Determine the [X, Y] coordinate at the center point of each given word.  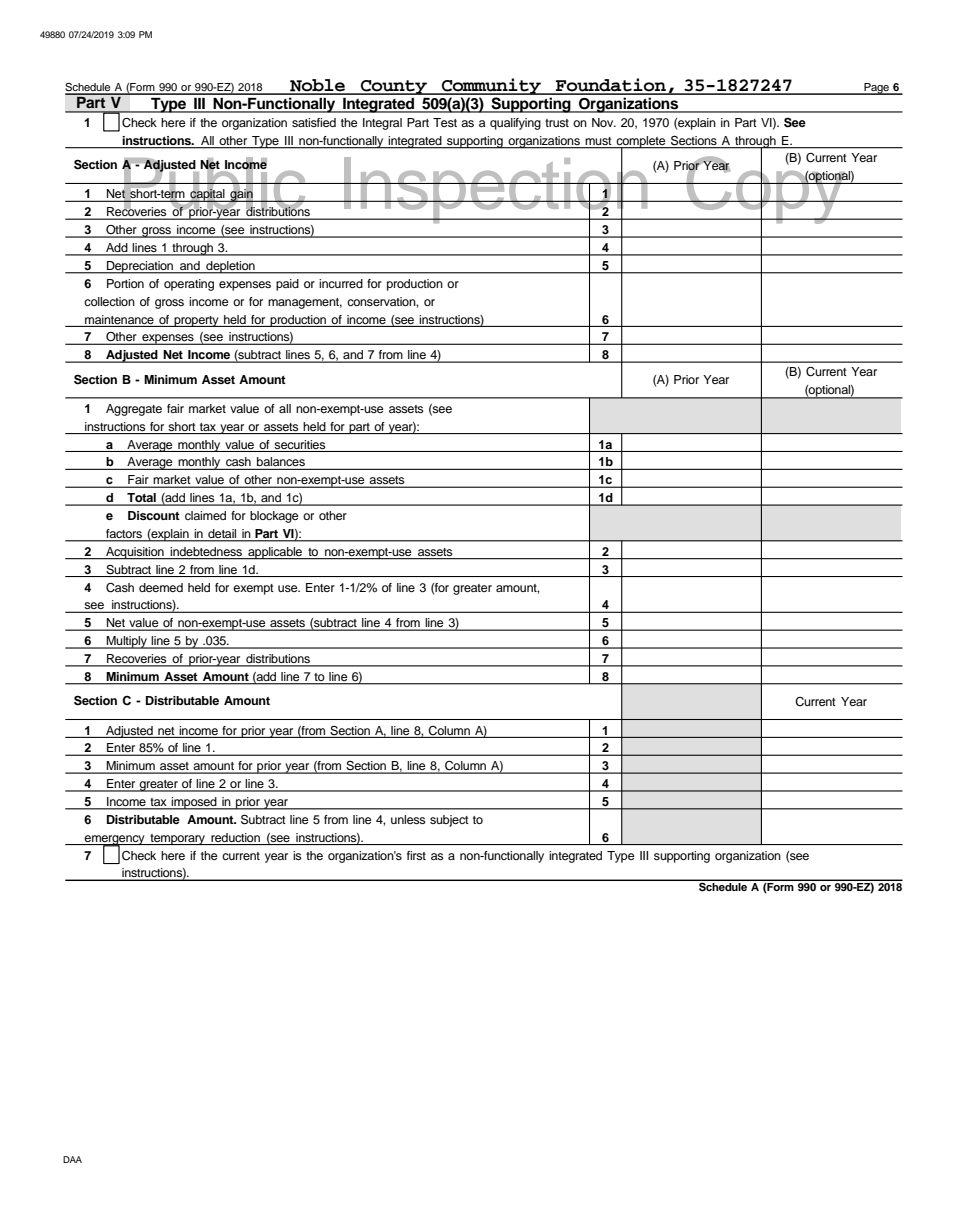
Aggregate [134, 410]
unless [408, 819]
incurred [341, 283]
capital [207, 195]
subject [449, 821]
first [416, 855]
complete [641, 143]
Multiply [127, 642]
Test [445, 122]
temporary [177, 839]
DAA [72, 1159]
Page [876, 89]
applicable [275, 553]
